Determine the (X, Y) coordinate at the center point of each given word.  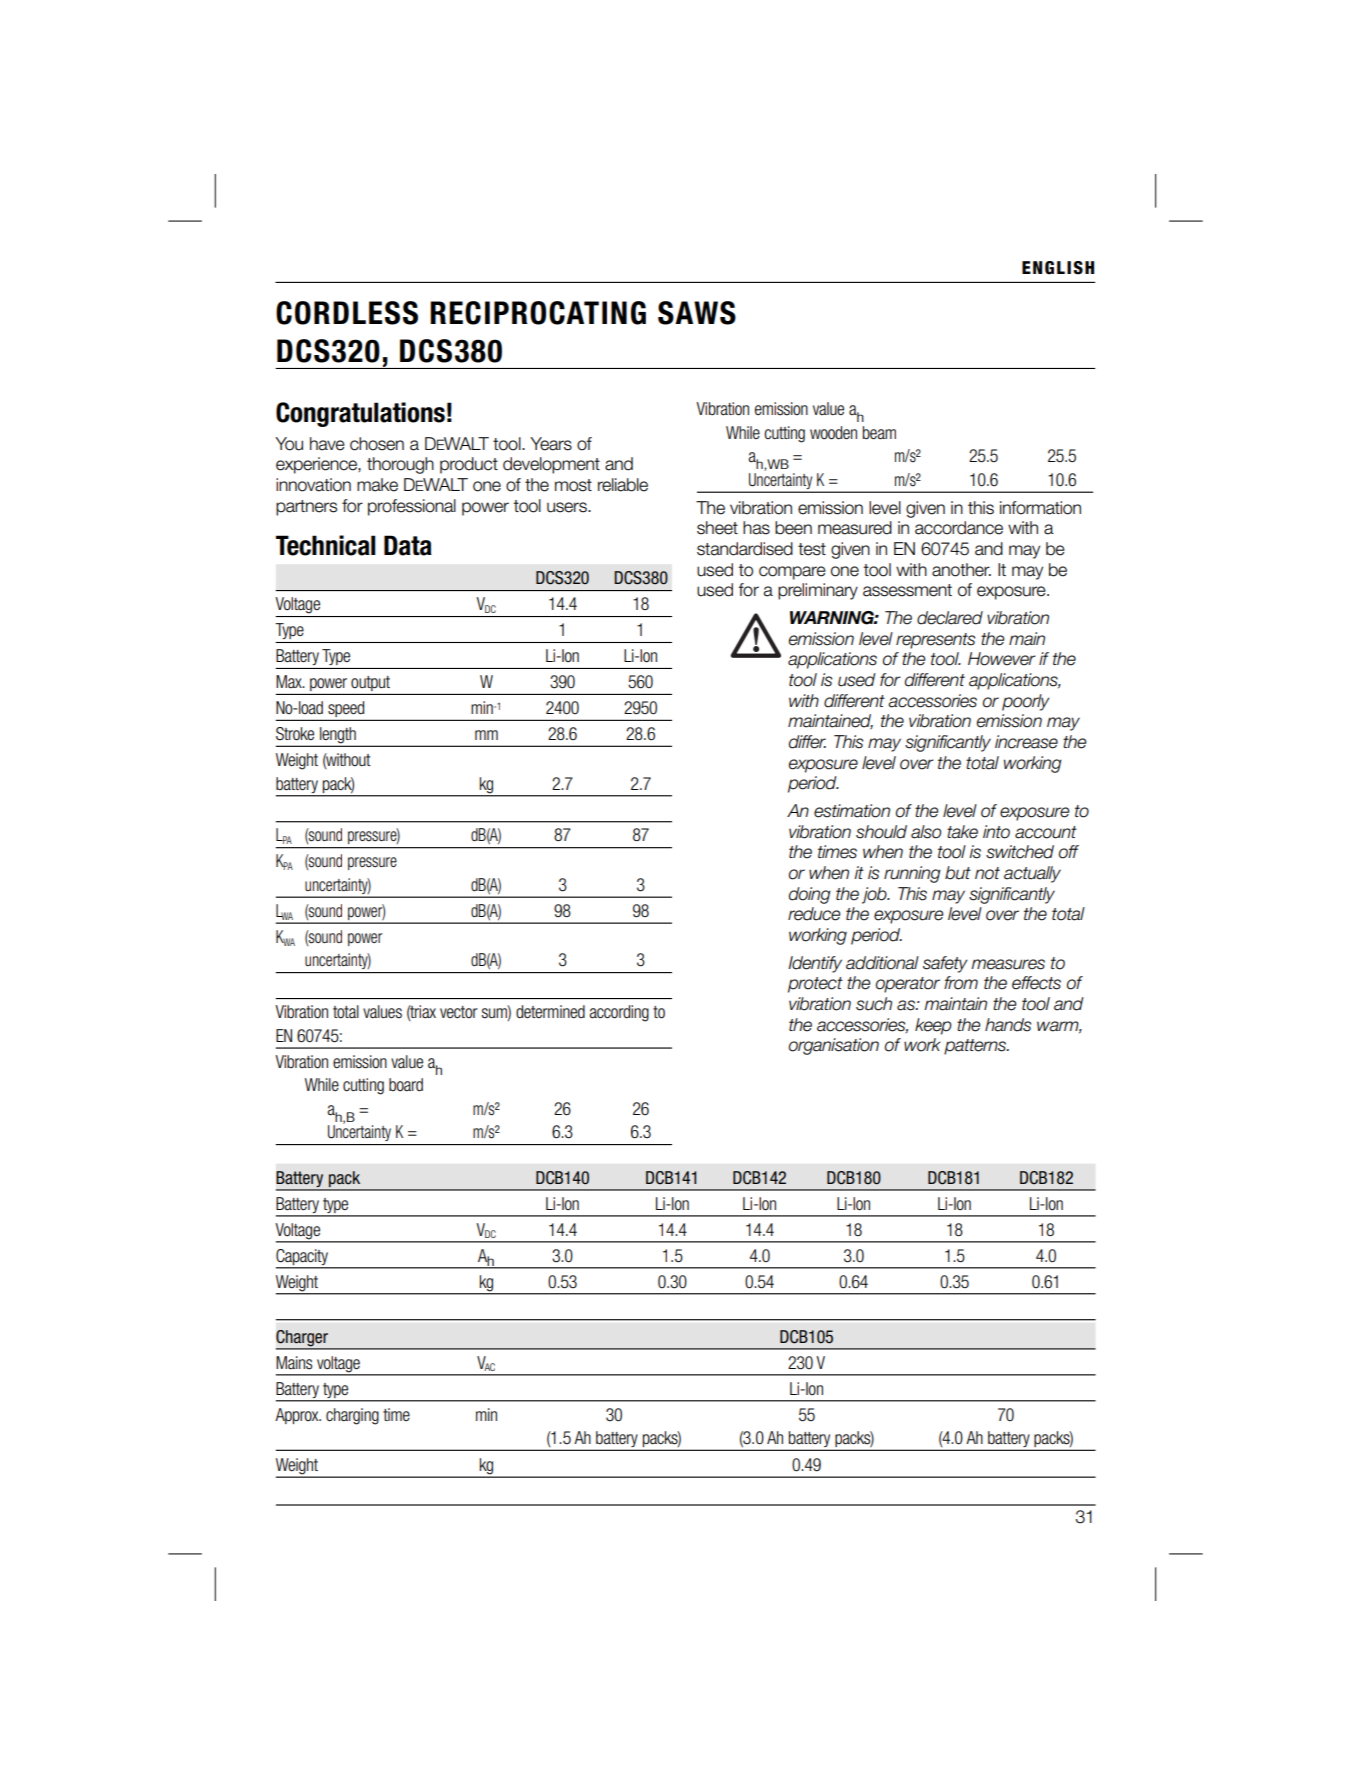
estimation (852, 811)
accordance (959, 528)
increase (1026, 742)
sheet (717, 528)
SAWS (697, 313)
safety (945, 964)
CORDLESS (347, 313)
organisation (834, 1046)
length (338, 736)
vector (459, 1012)
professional (412, 507)
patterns (976, 1047)
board (406, 1085)
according (619, 1013)
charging (352, 1416)
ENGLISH (1058, 268)
